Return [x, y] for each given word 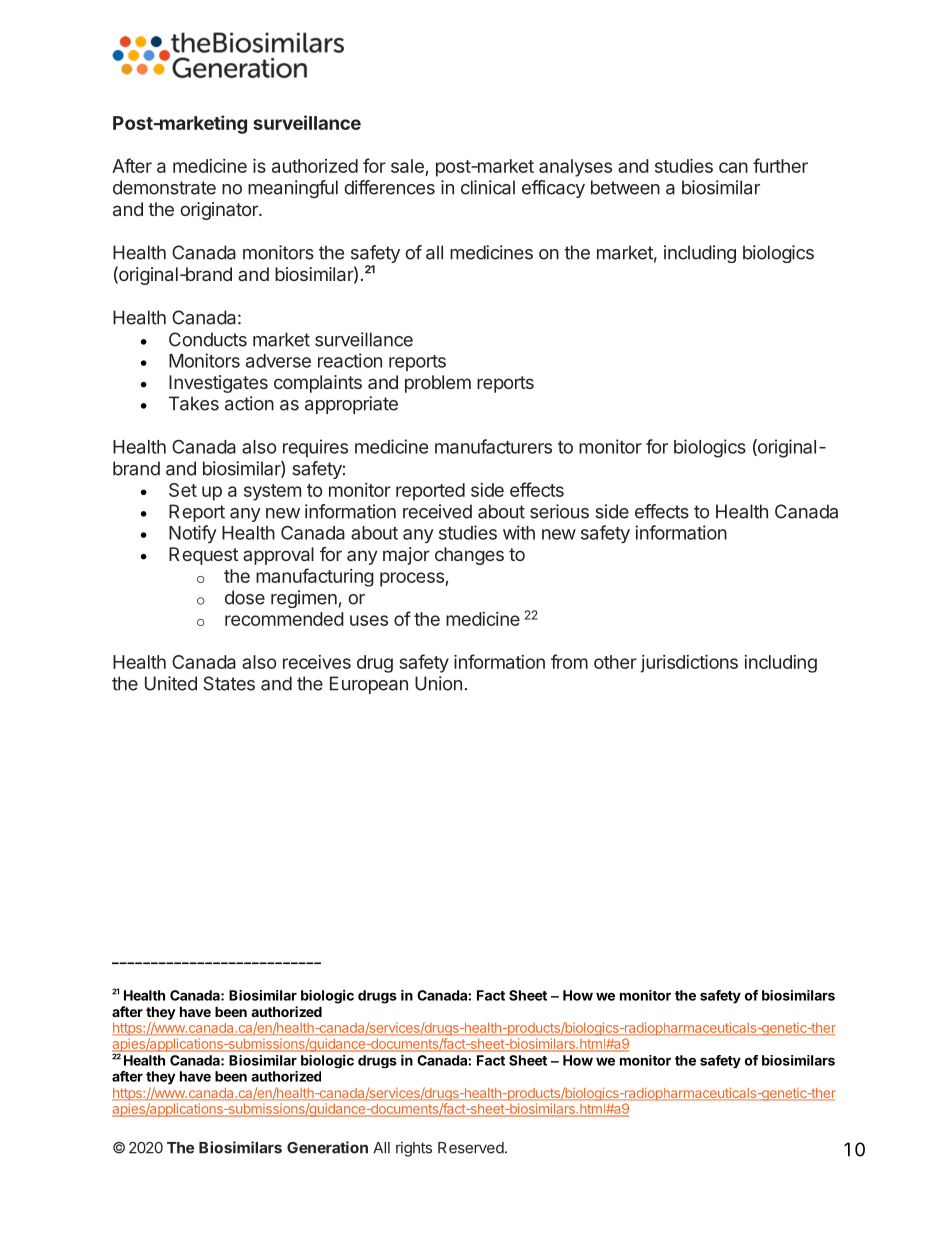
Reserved [471, 1148]
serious [559, 511]
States [229, 683]
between [625, 187]
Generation [327, 1147]
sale [408, 167]
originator [220, 211]
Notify [193, 534]
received [437, 511]
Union [438, 683]
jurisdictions [689, 664]
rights [414, 1149]
